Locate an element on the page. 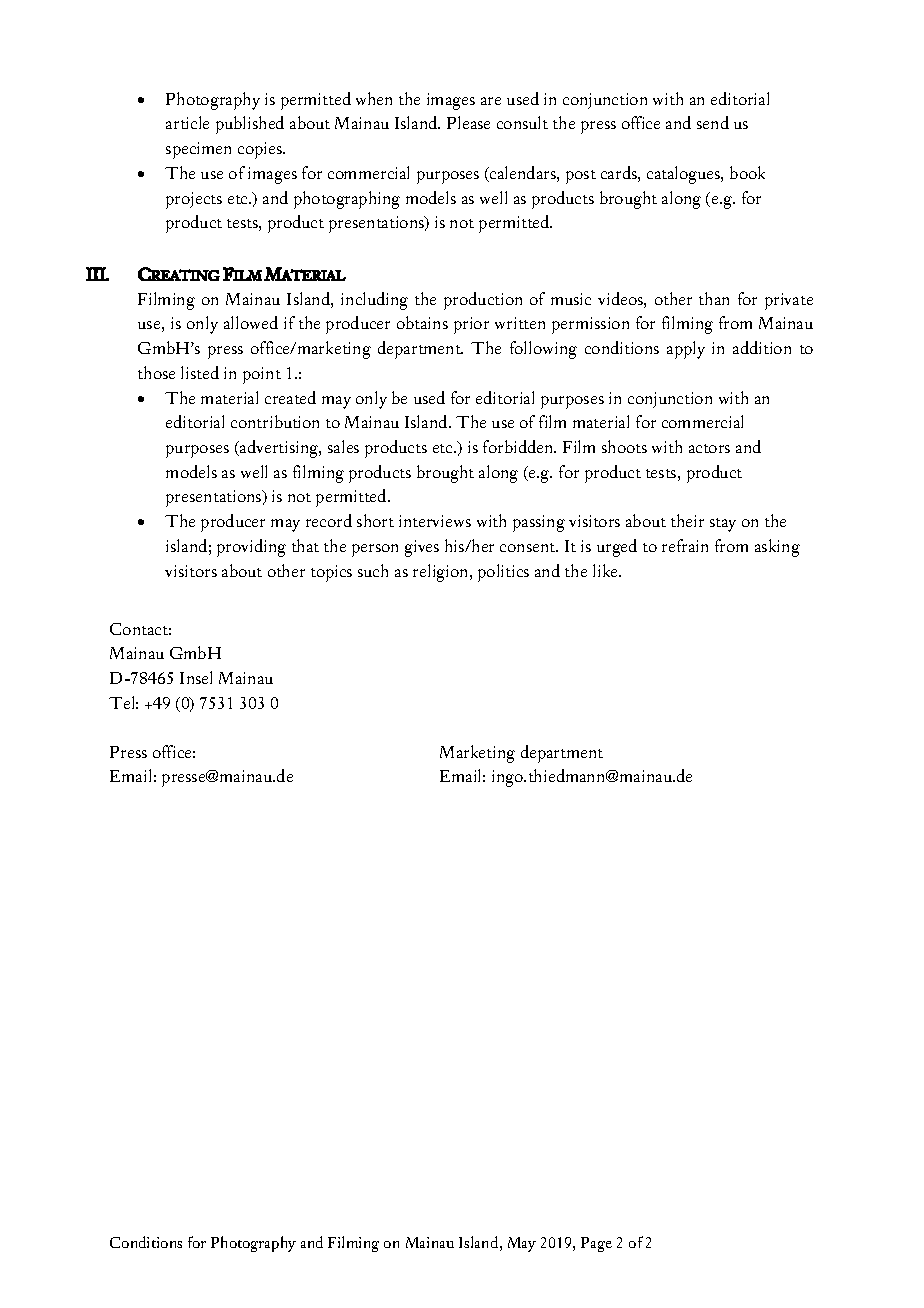 The height and width of the image is (1308, 924). actors is located at coordinates (709, 448).
